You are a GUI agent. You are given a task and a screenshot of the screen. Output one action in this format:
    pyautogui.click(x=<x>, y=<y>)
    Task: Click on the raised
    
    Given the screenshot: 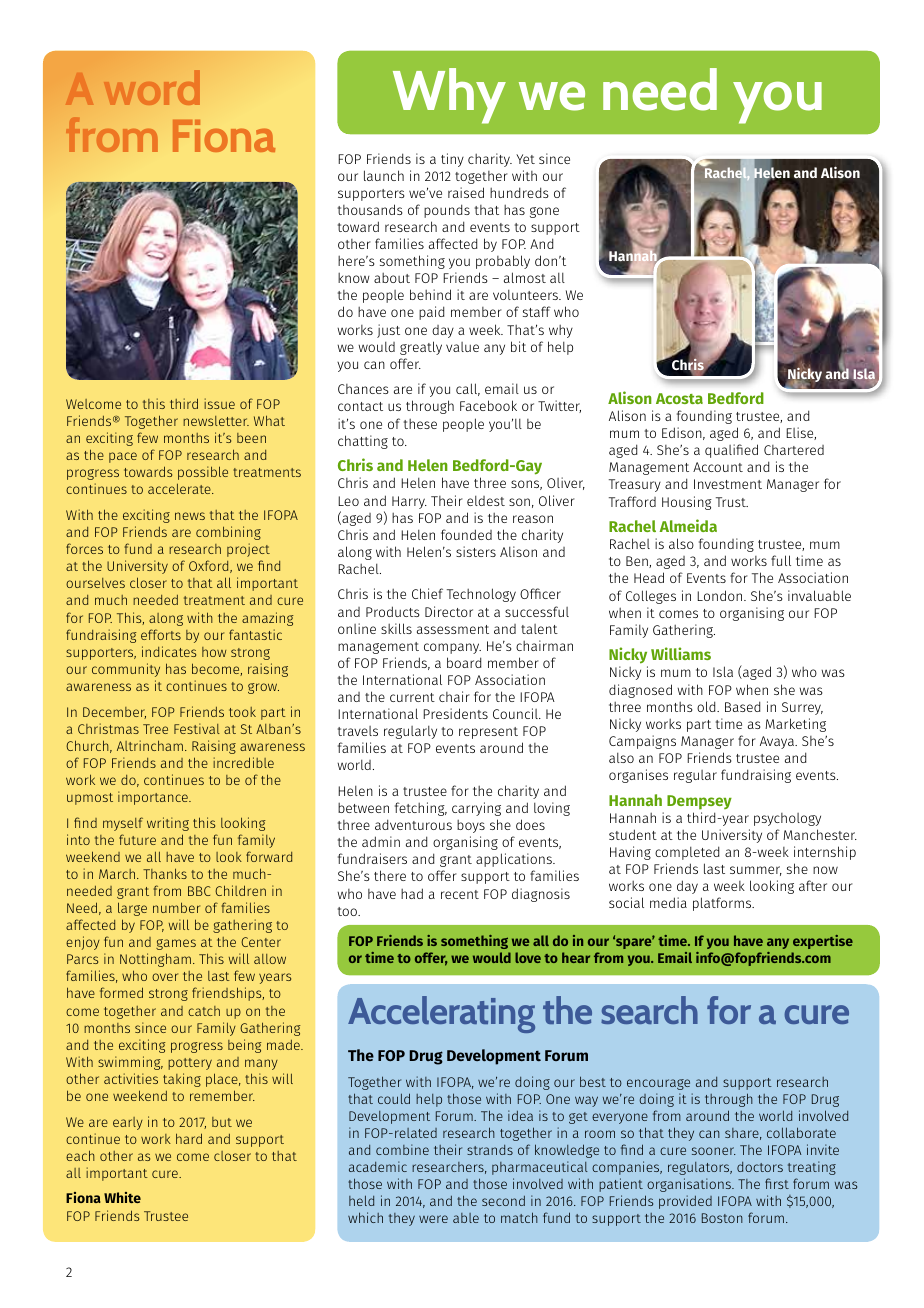 What is the action you would take?
    pyautogui.click(x=466, y=192)
